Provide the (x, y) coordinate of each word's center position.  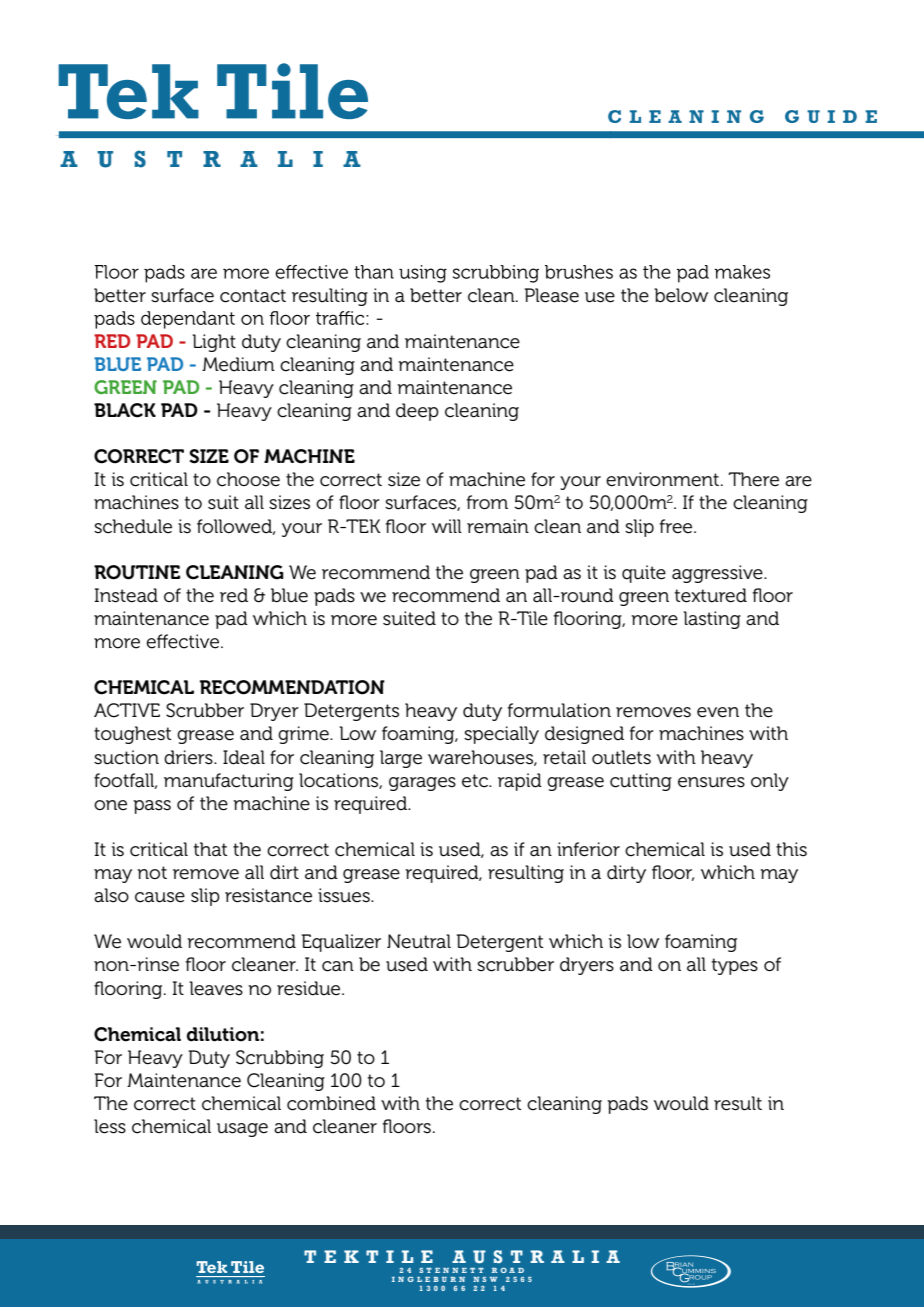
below (681, 295)
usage (242, 1130)
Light (214, 343)
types (735, 966)
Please (552, 295)
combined (331, 1103)
